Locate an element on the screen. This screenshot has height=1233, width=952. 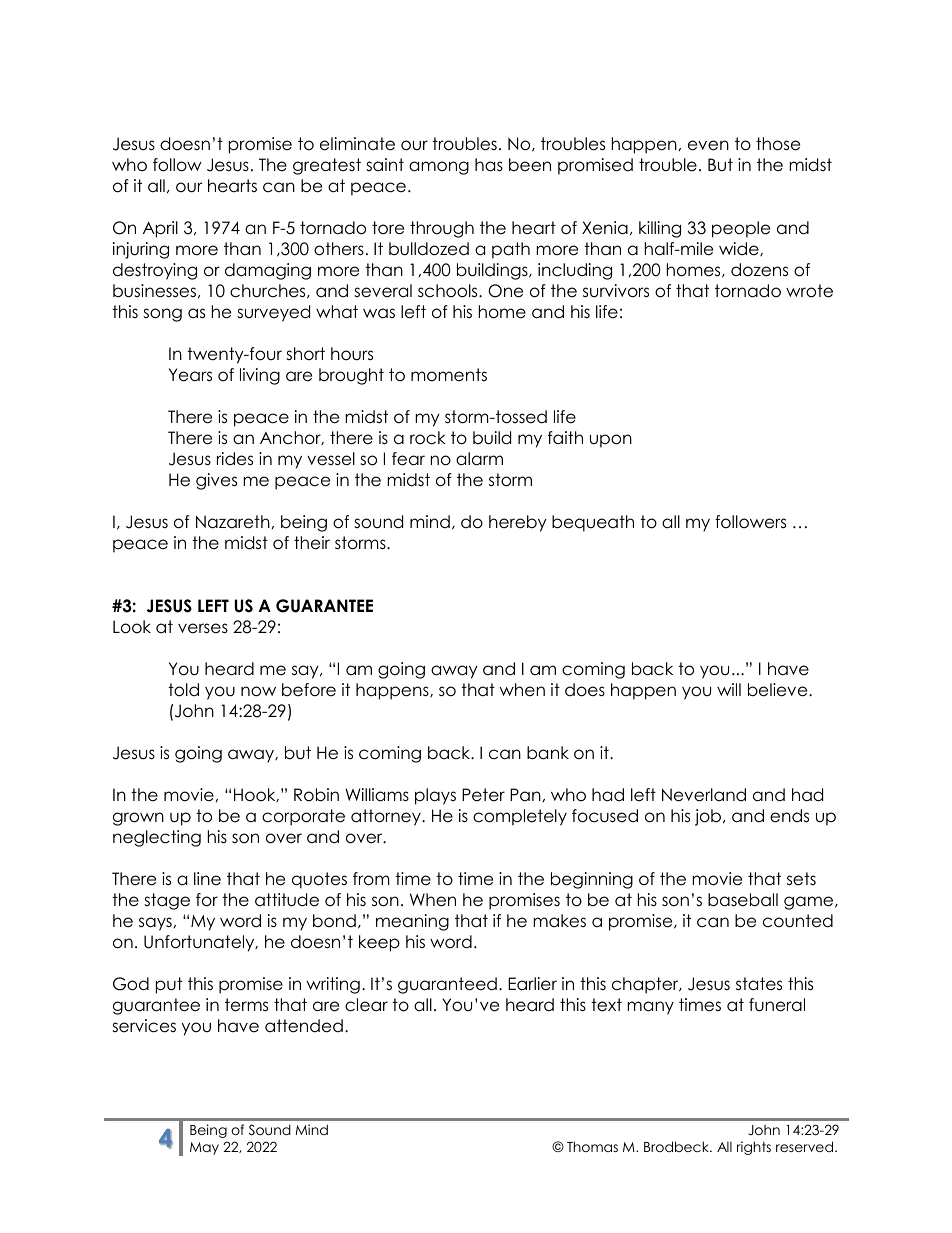
May is located at coordinates (204, 1148).
